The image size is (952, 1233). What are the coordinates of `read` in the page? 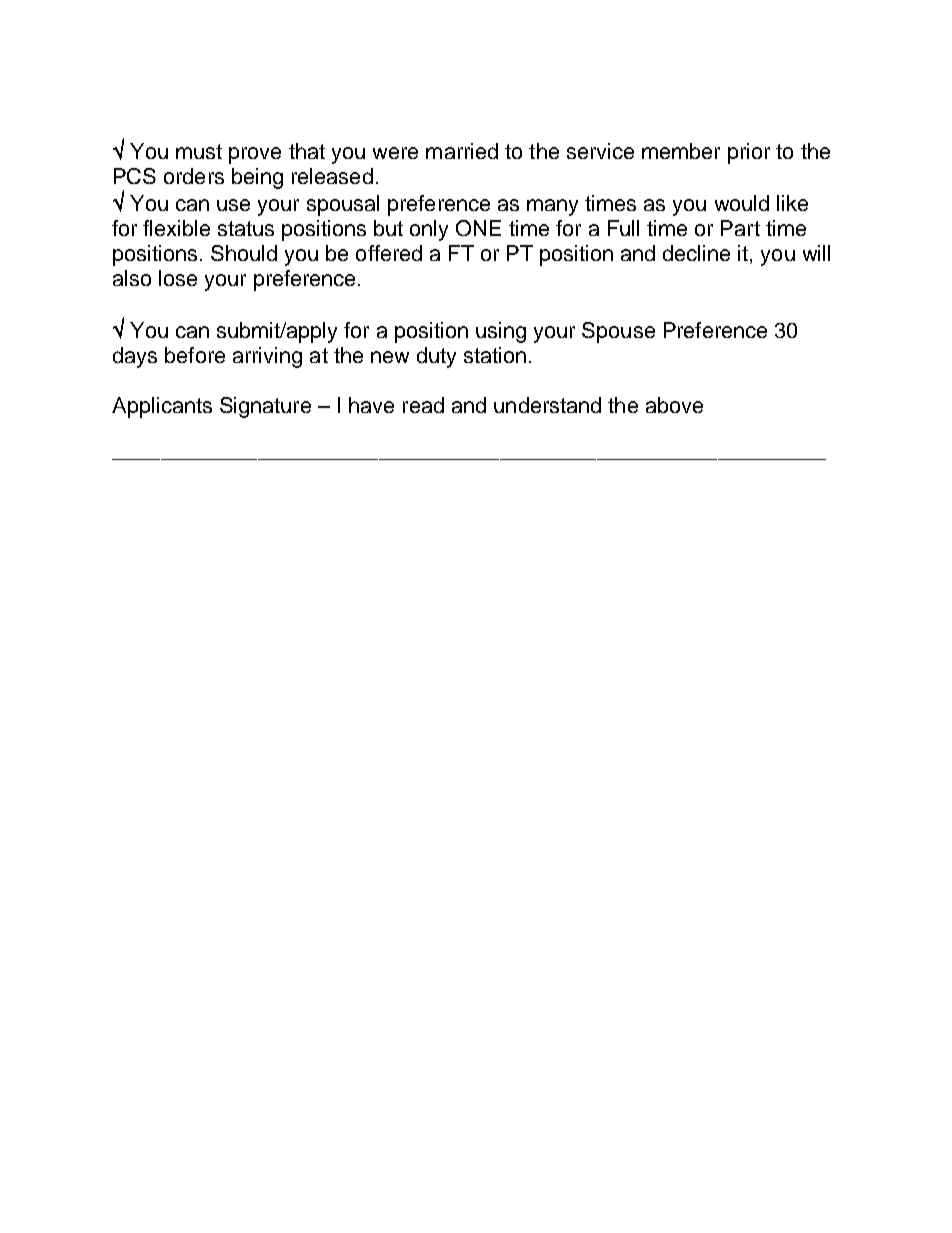 It's located at (423, 405).
